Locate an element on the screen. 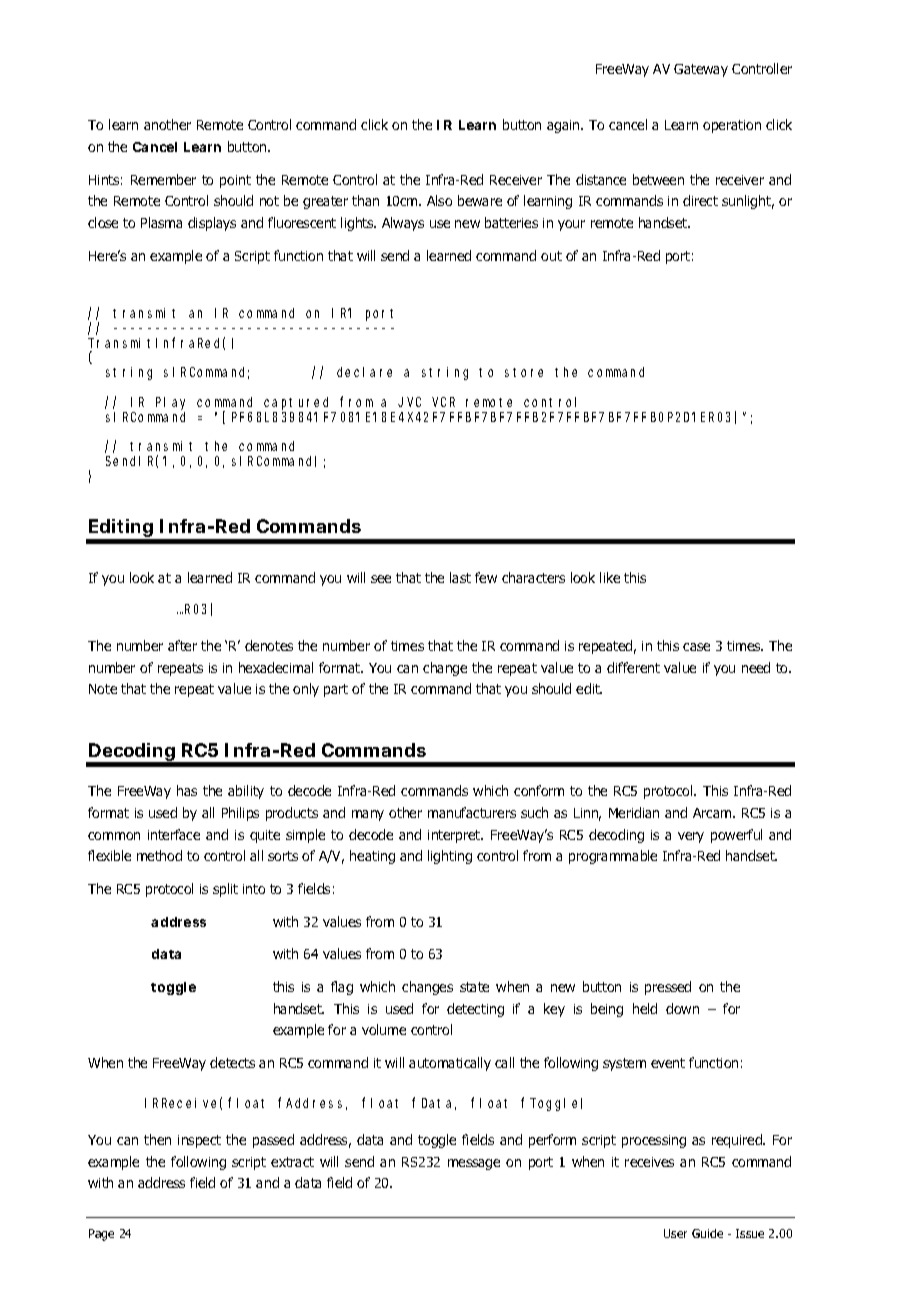  message is located at coordinates (474, 1164).
